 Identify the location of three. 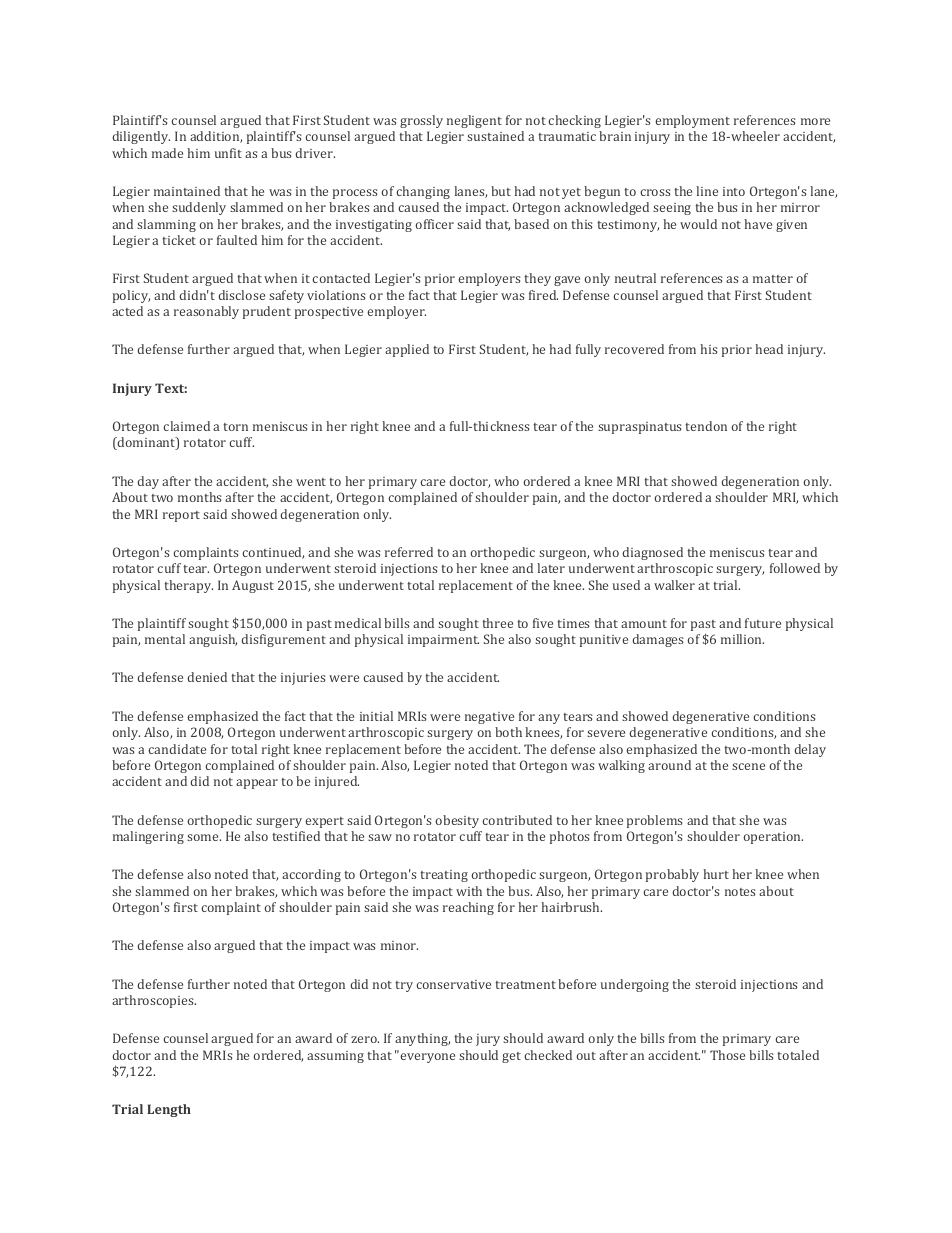
(497, 623).
